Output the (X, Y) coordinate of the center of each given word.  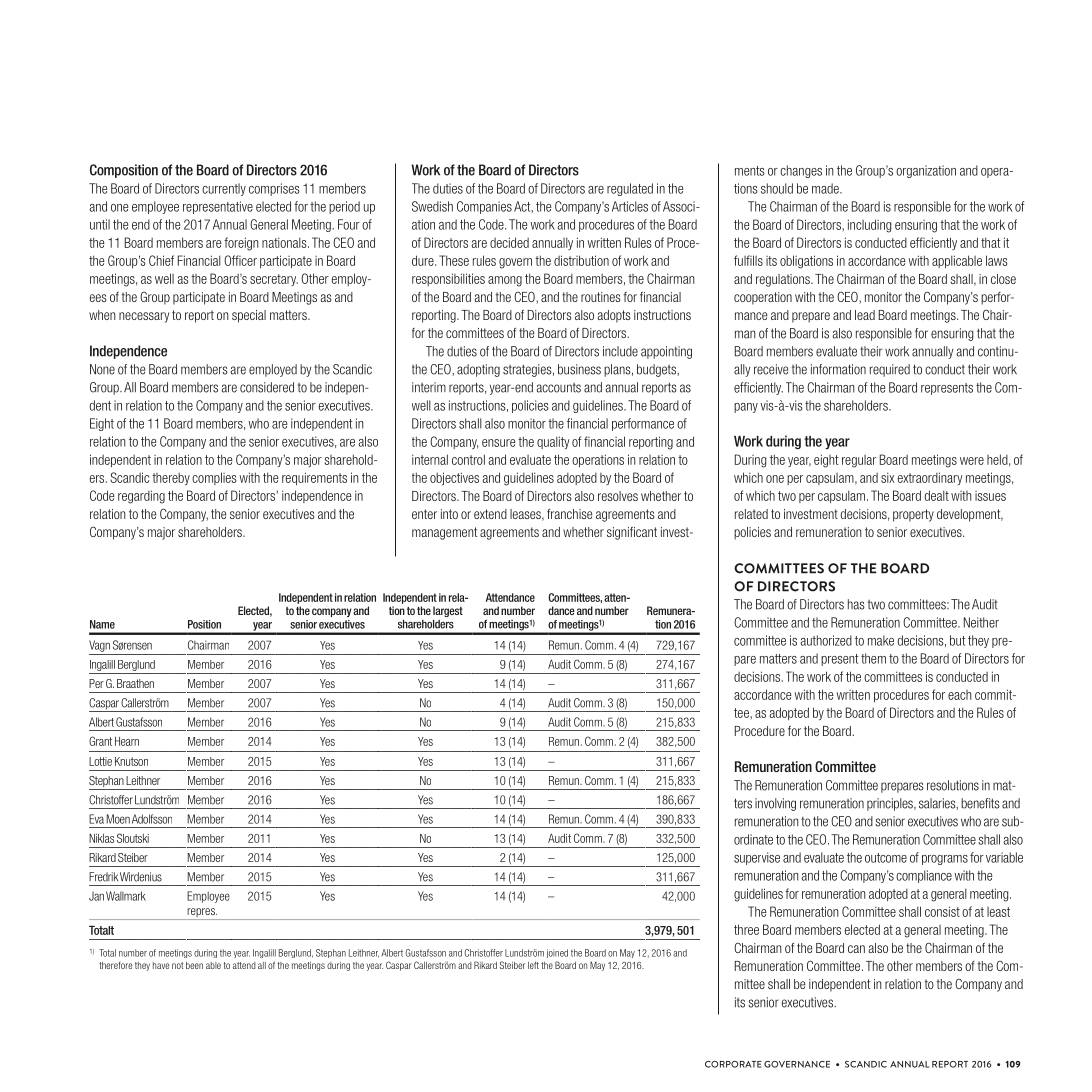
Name (102, 624)
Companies (484, 207)
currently (224, 189)
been (194, 965)
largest (448, 611)
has (856, 604)
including (870, 226)
